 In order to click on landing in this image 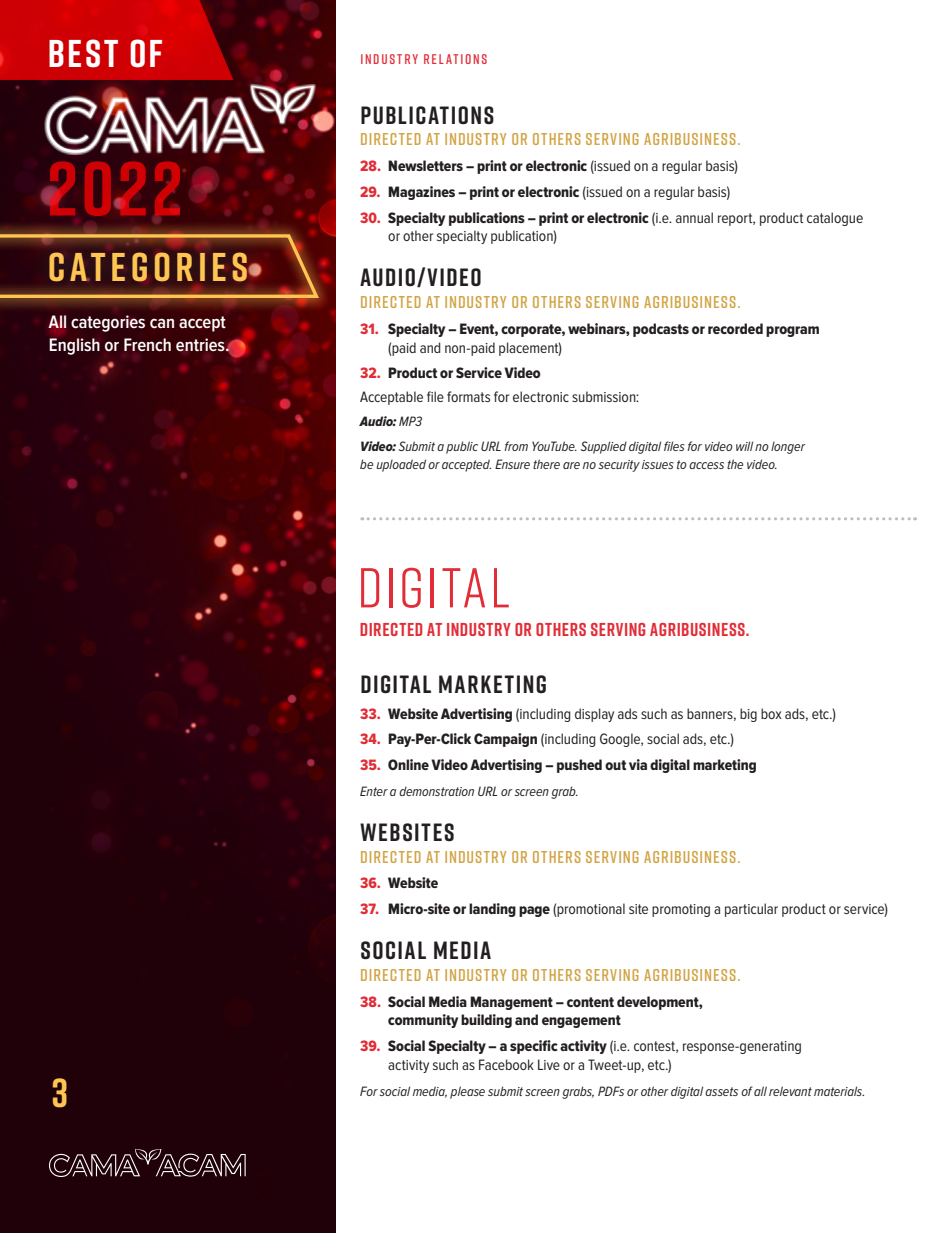, I will do `click(492, 910)`.
